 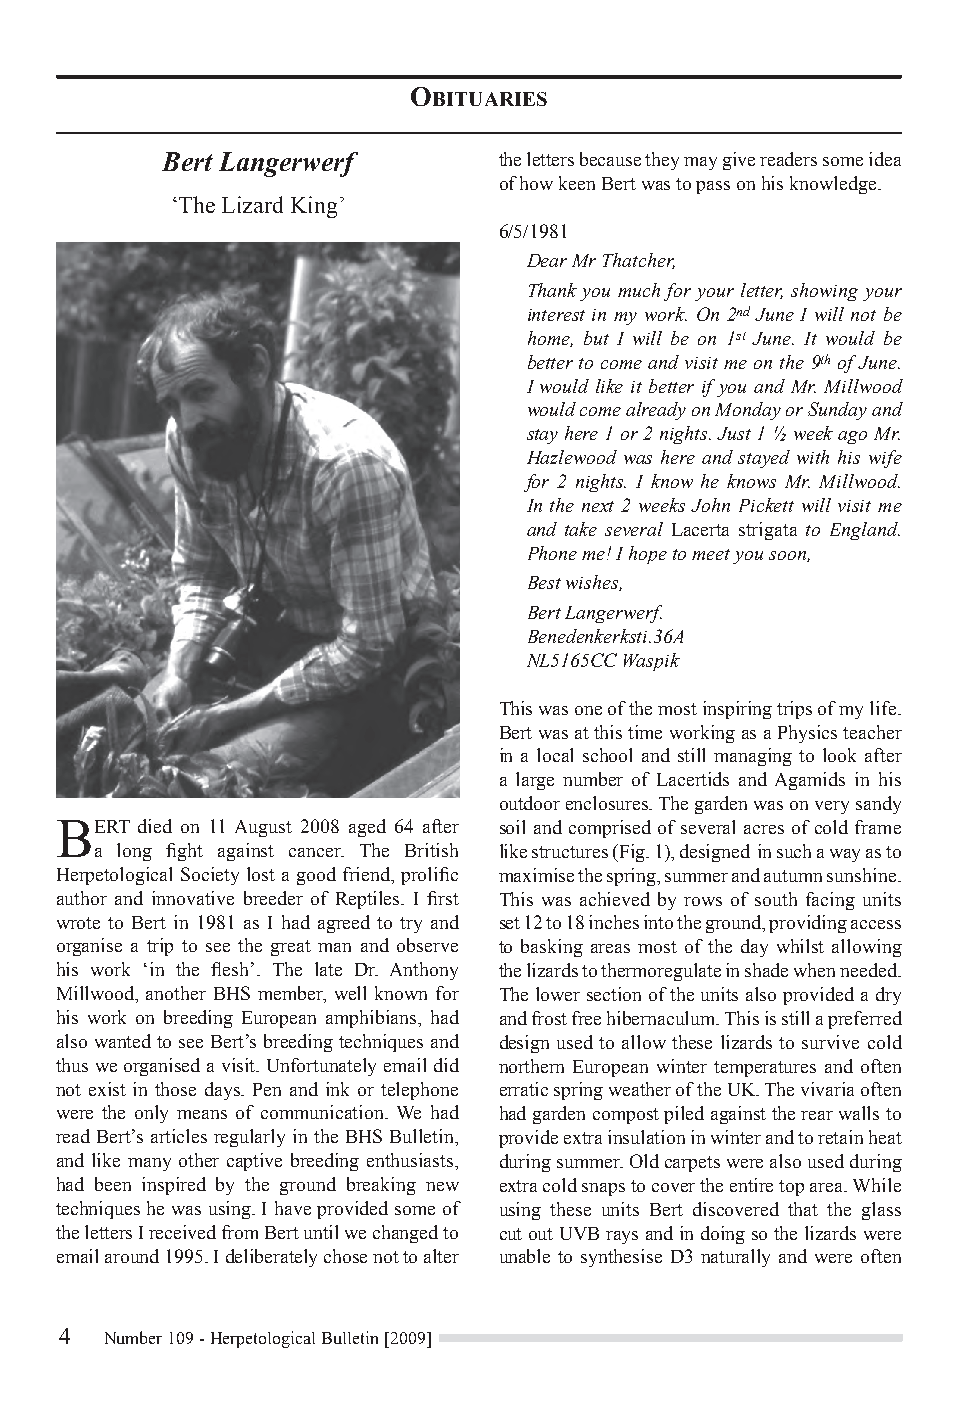 What do you see at coordinates (739, 161) in the image?
I see `give` at bounding box center [739, 161].
